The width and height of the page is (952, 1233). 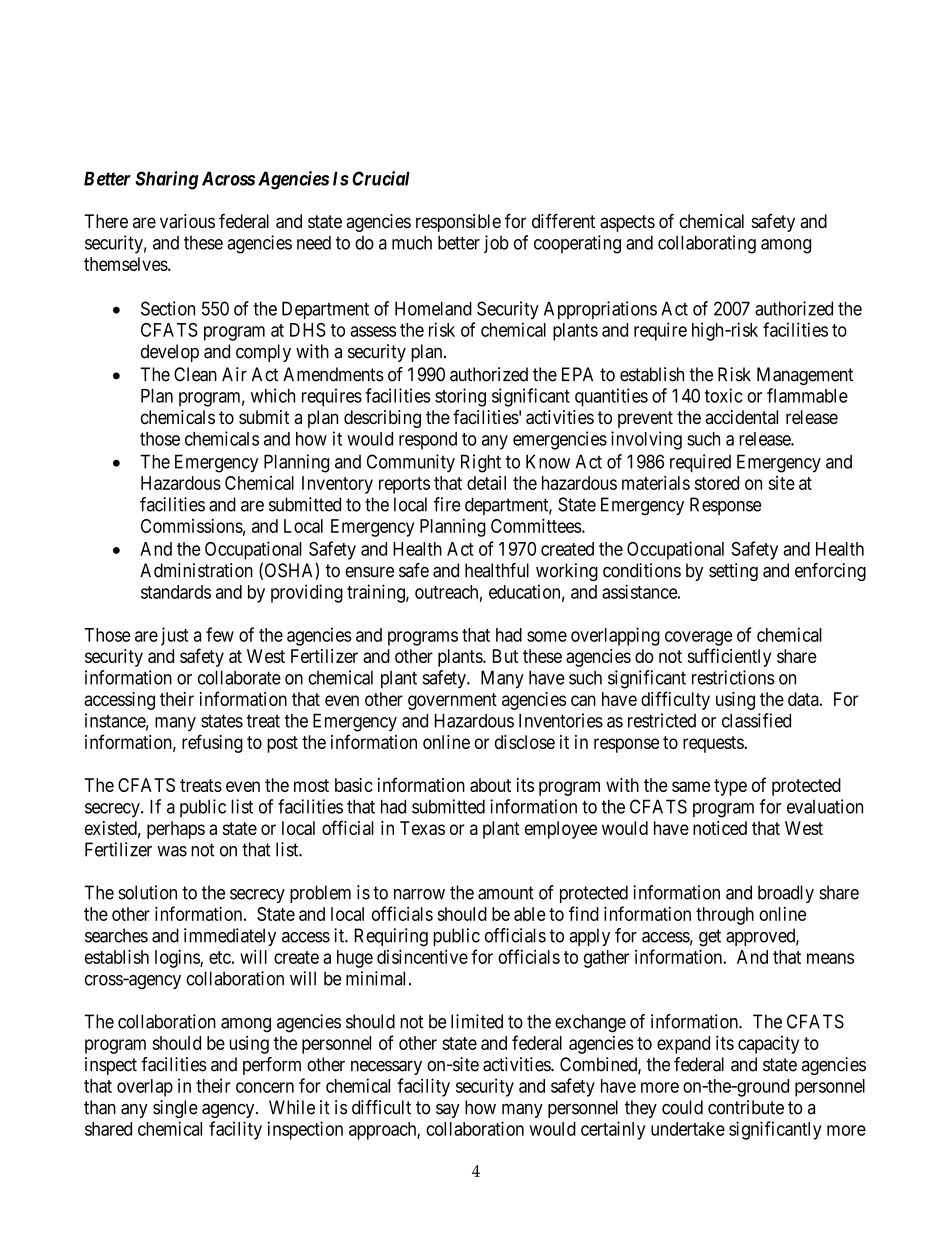 What do you see at coordinates (460, 397) in the page?
I see `storing` at bounding box center [460, 397].
